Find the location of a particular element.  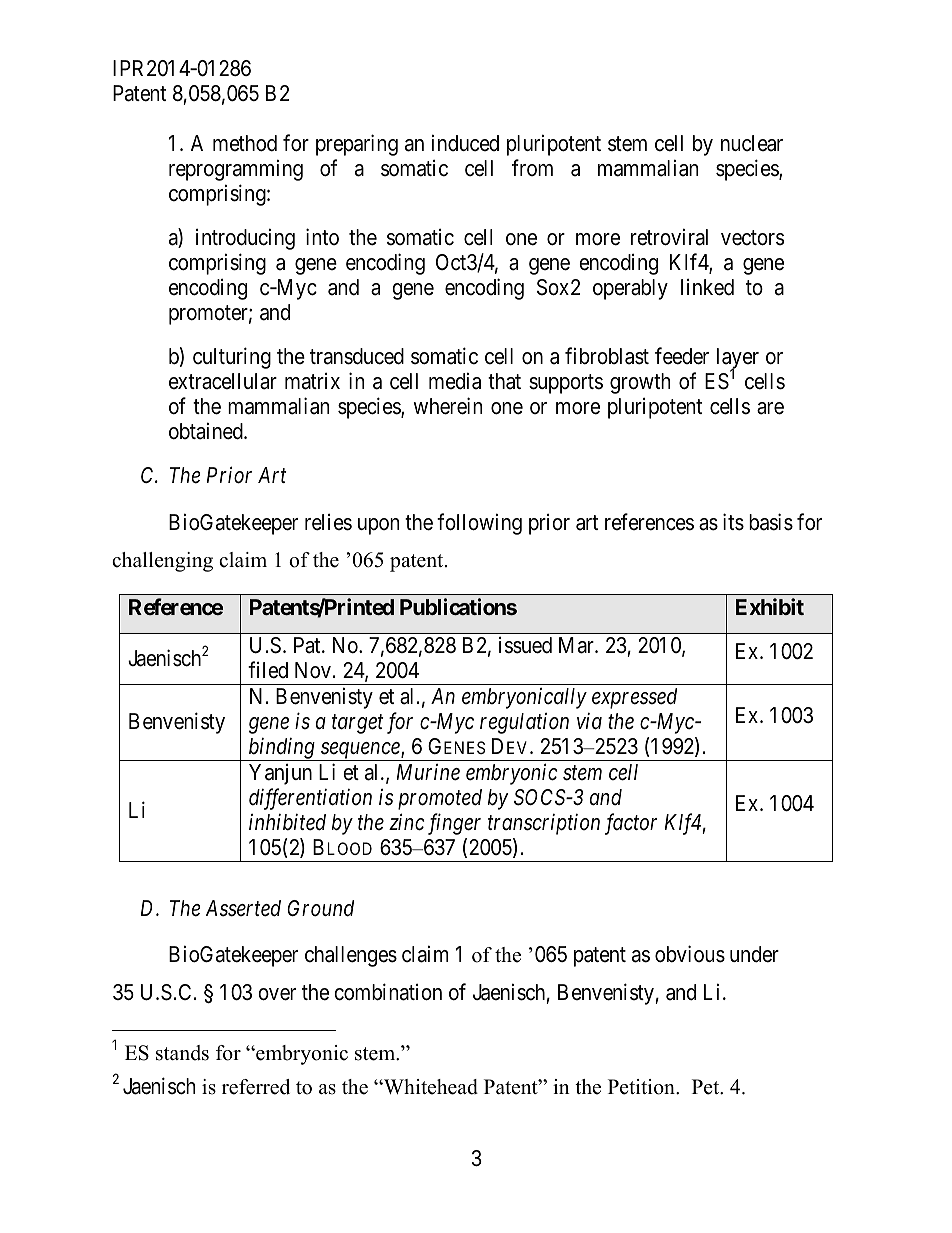

Exhibit is located at coordinates (770, 606).
